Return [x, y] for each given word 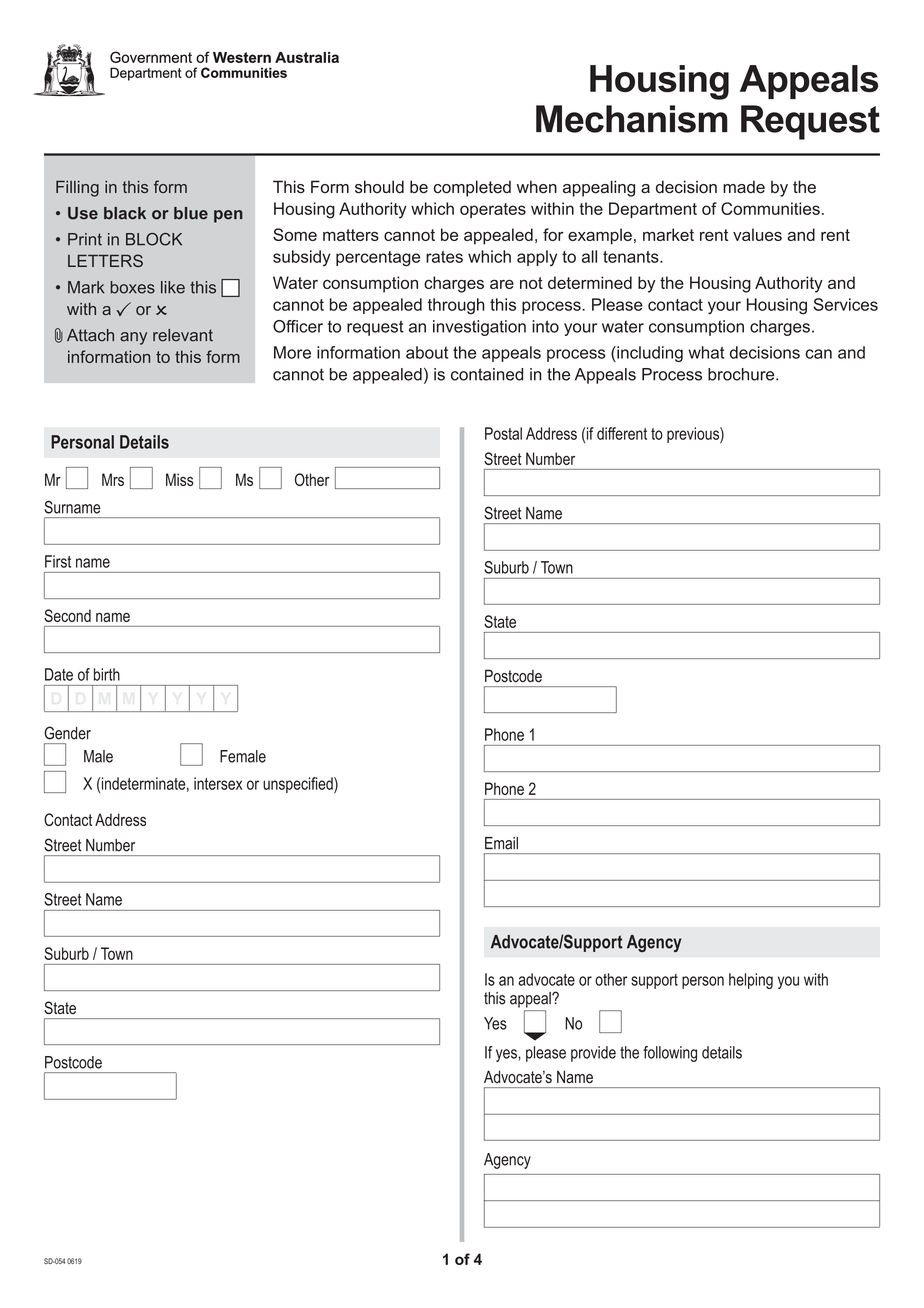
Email [501, 843]
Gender [67, 733]
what [706, 352]
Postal [503, 433]
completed [472, 188]
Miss [180, 479]
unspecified [299, 785]
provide [593, 1054]
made [744, 187]
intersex [218, 783]
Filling [77, 188]
